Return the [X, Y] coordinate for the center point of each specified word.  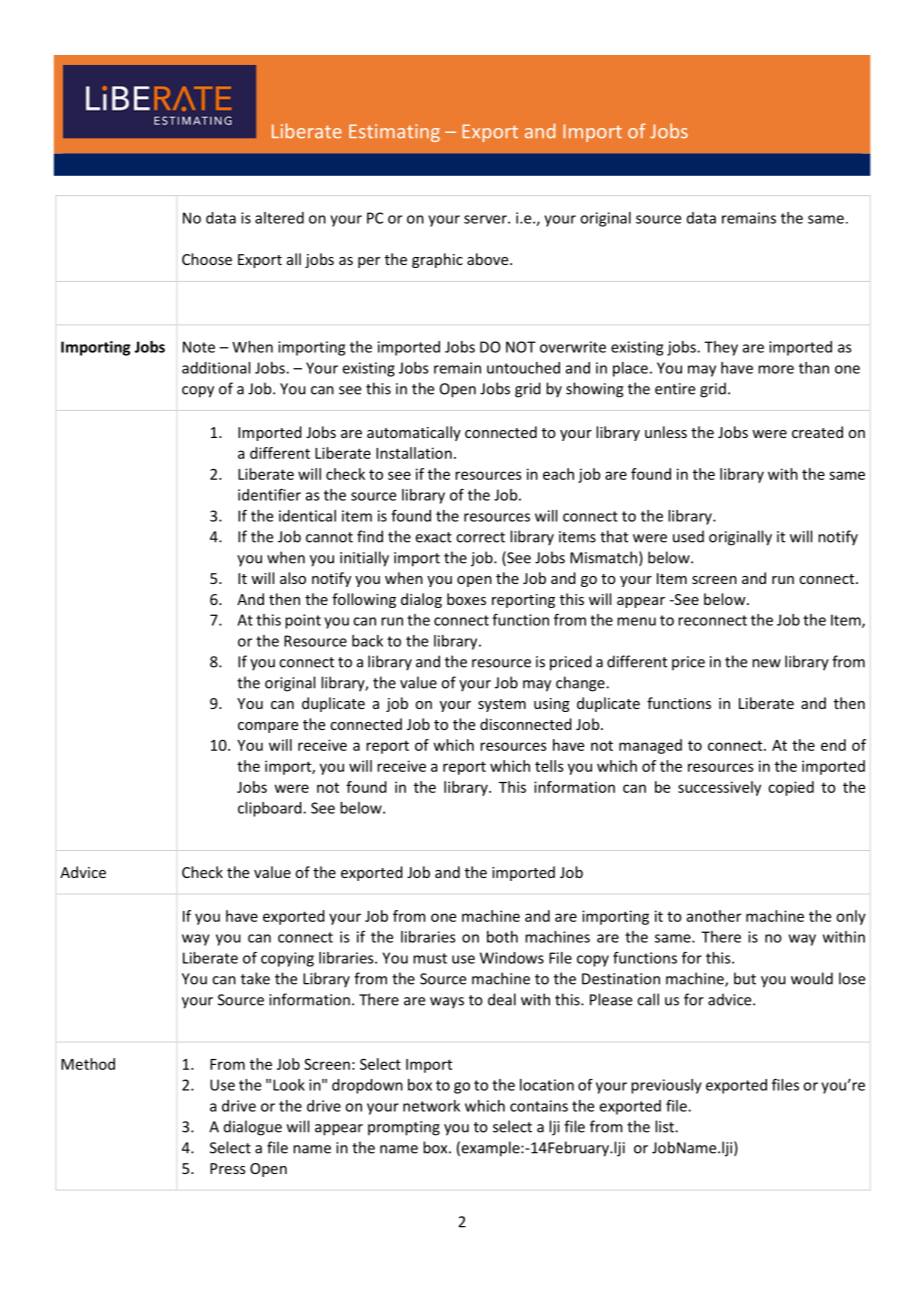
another [714, 916]
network [431, 1106]
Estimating [394, 133]
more [776, 369]
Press [227, 1168]
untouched [523, 368]
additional [216, 368]
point [303, 621]
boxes [466, 599]
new [766, 663]
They [721, 348]
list [665, 1126]
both [502, 937]
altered [279, 218]
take [255, 978]
